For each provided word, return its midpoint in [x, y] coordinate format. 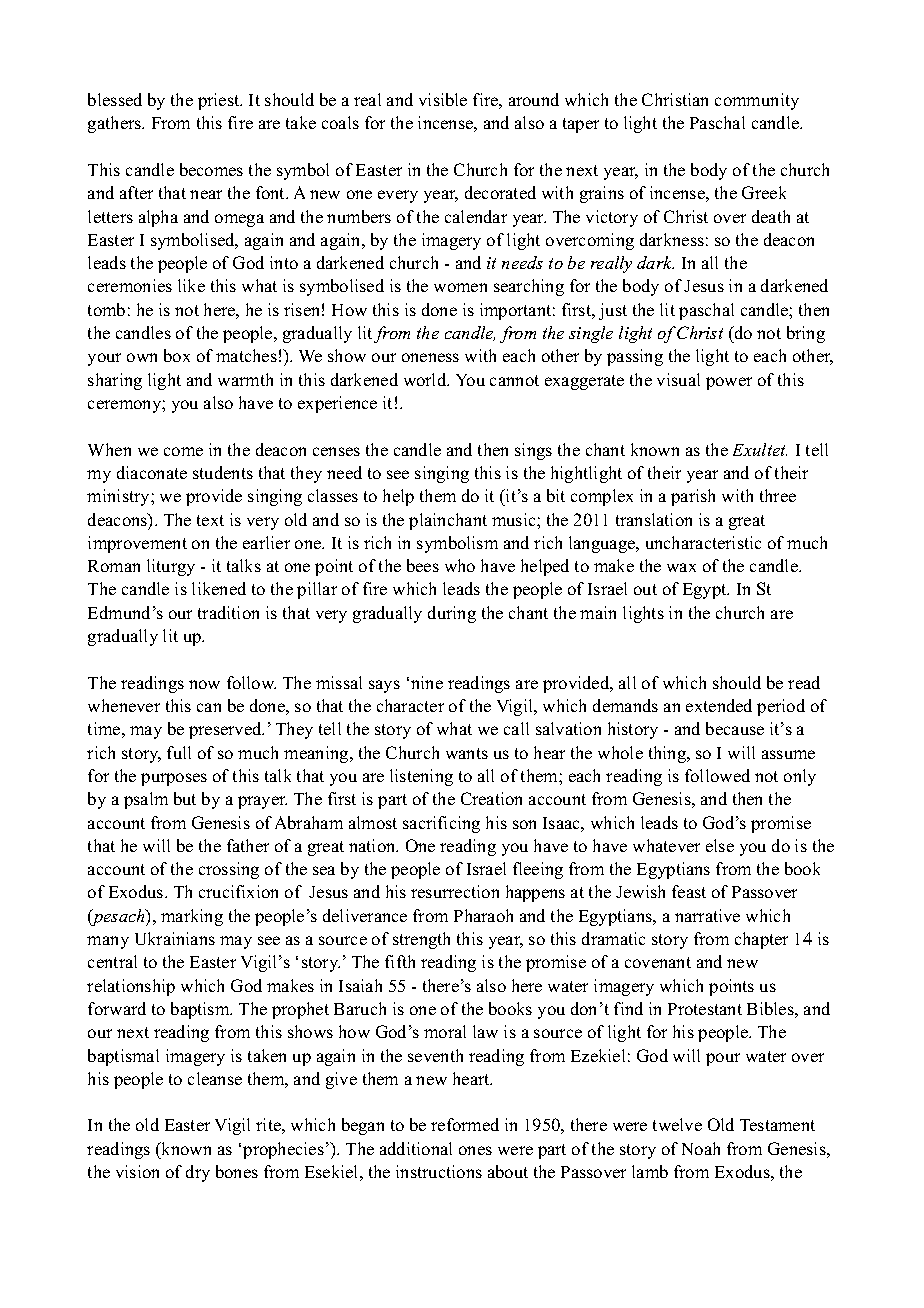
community [757, 101]
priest [220, 101]
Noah [701, 1148]
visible [443, 99]
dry [198, 1173]
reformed [465, 1124]
